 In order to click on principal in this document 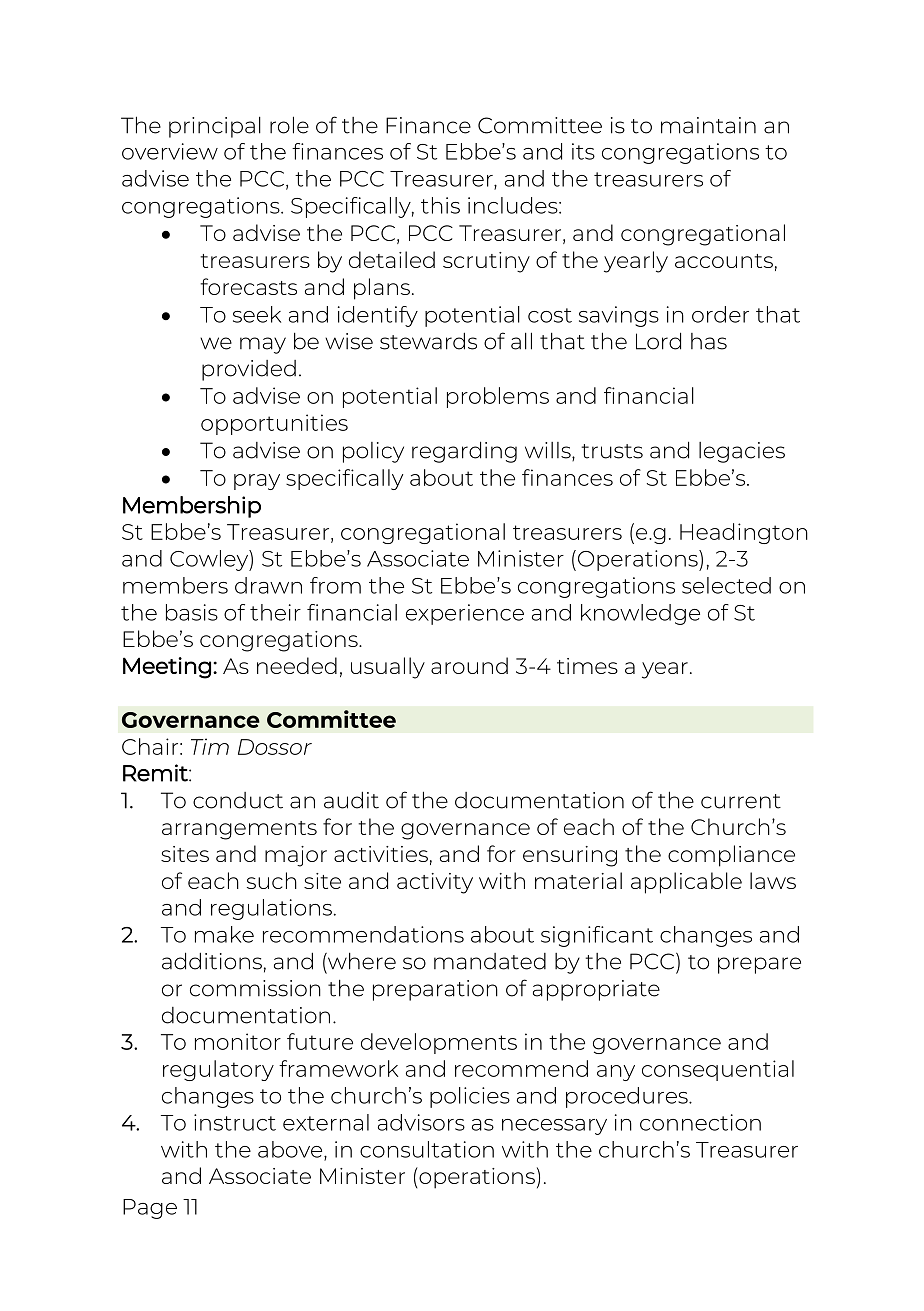, I will do `click(215, 127)`.
